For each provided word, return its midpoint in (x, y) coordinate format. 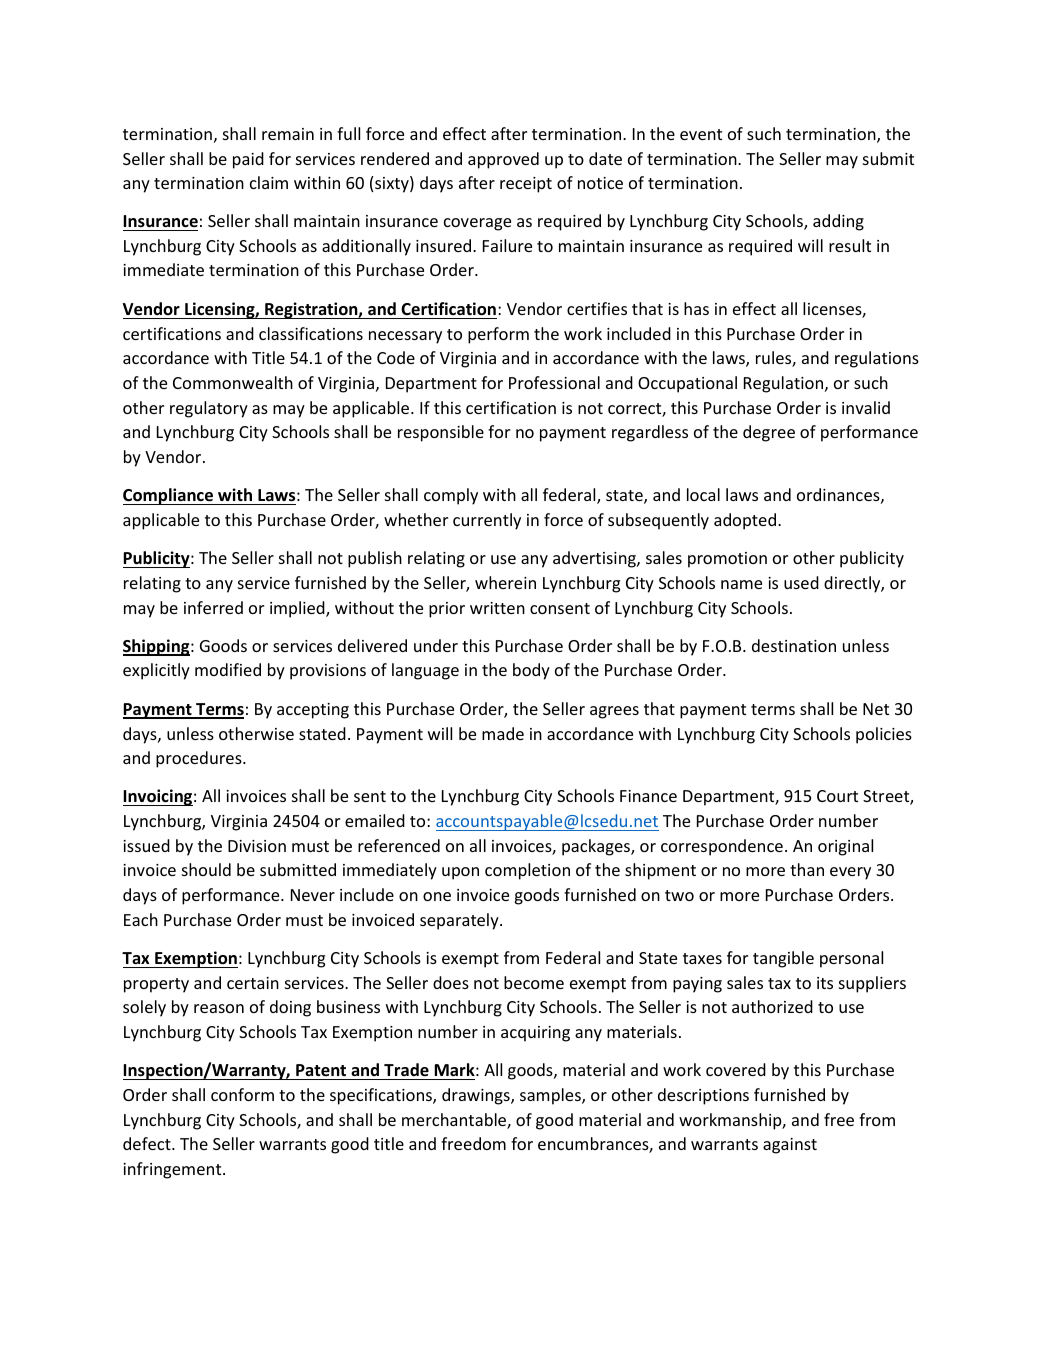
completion (527, 871)
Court (837, 796)
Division (257, 846)
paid (248, 160)
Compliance (169, 496)
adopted (746, 521)
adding (838, 222)
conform (242, 1094)
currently (487, 521)
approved (503, 160)
